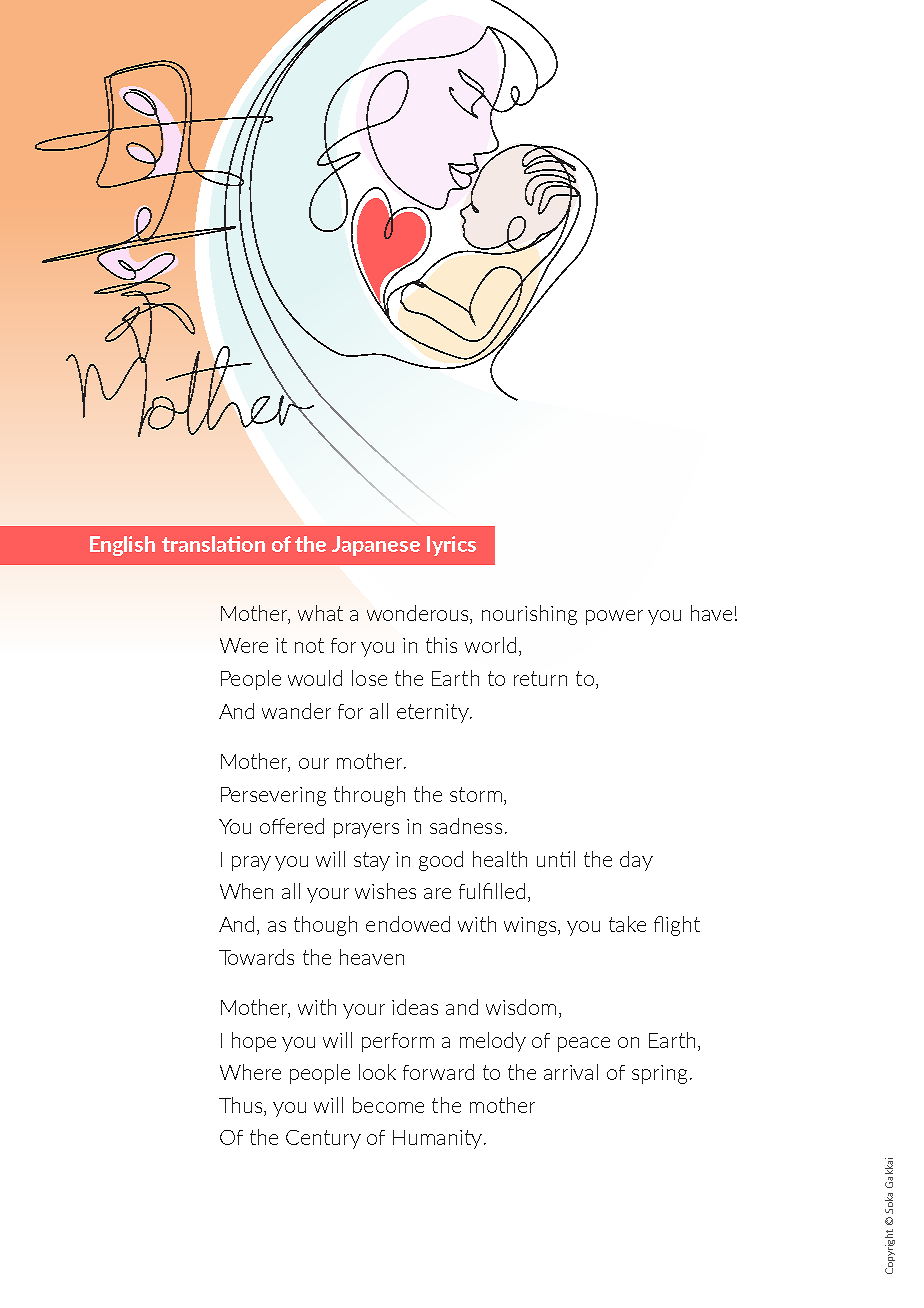  What do you see at coordinates (627, 924) in the page?
I see `take` at bounding box center [627, 924].
